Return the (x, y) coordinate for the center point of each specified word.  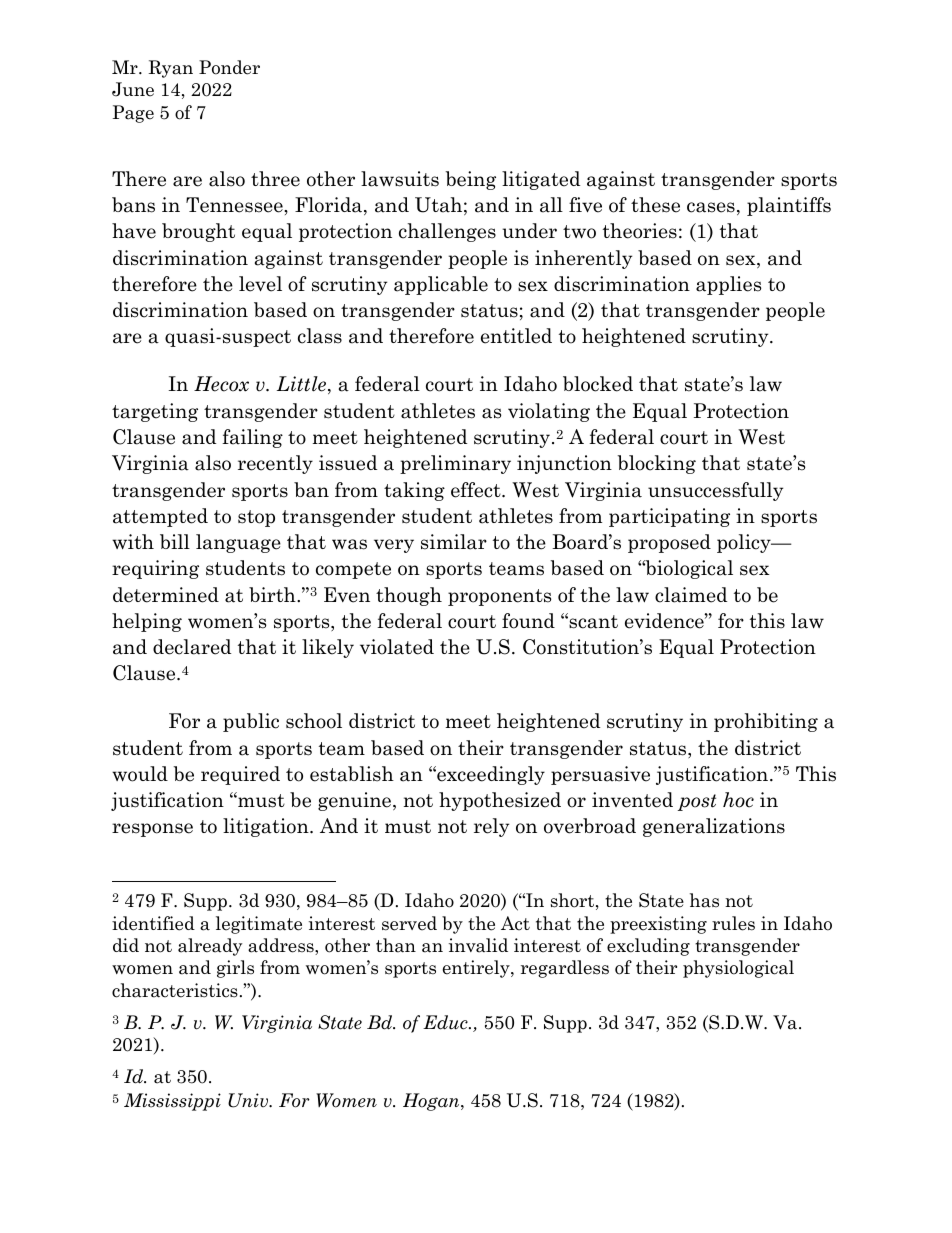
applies (728, 285)
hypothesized (500, 801)
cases (711, 207)
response (152, 830)
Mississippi (172, 1102)
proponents (499, 597)
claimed (691, 595)
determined (166, 595)
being (470, 180)
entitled (516, 336)
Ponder (229, 67)
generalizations (714, 827)
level (260, 284)
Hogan (432, 1102)
